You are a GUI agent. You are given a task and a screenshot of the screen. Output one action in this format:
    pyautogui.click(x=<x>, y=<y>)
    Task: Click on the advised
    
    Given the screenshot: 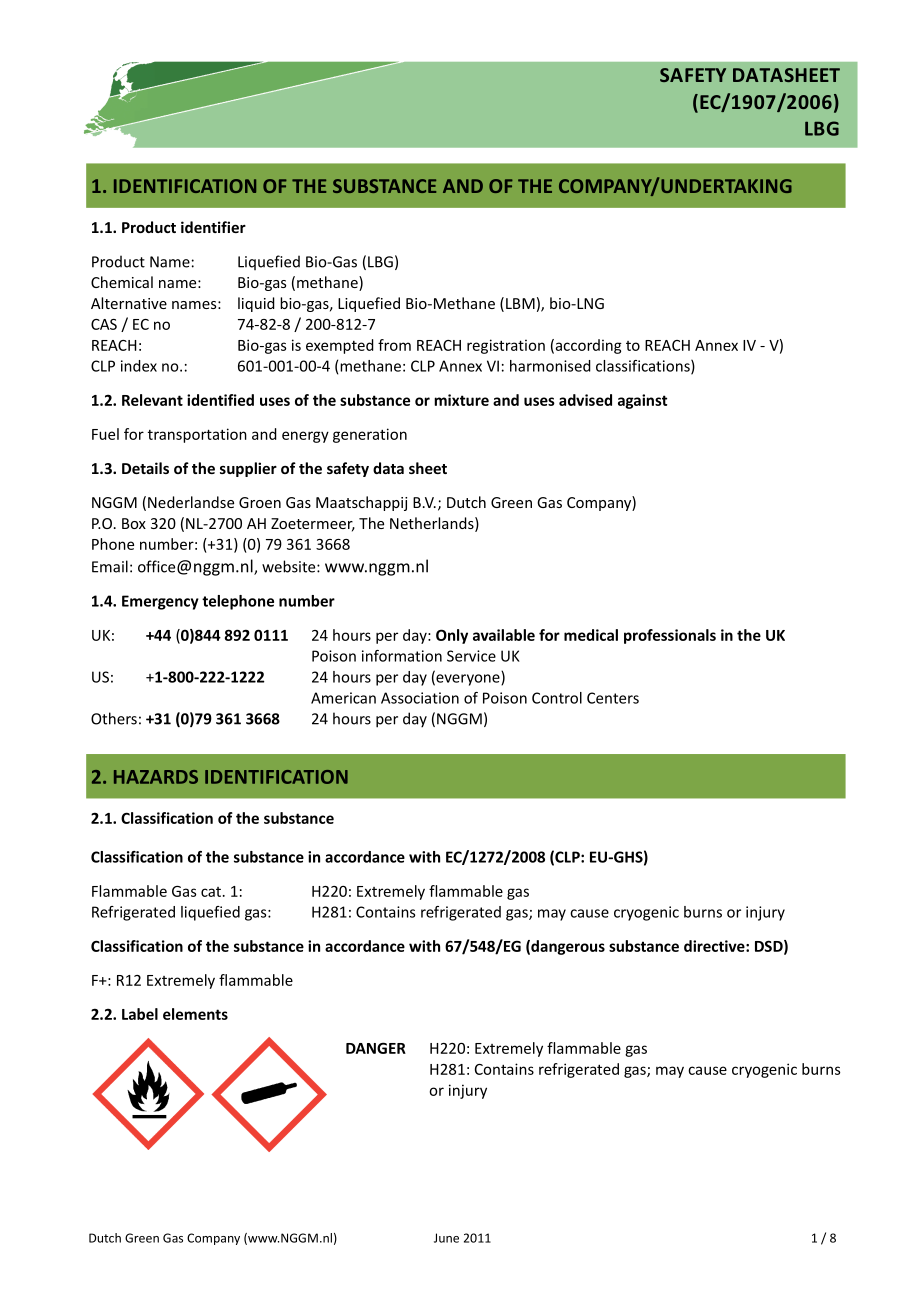 What is the action you would take?
    pyautogui.click(x=585, y=400)
